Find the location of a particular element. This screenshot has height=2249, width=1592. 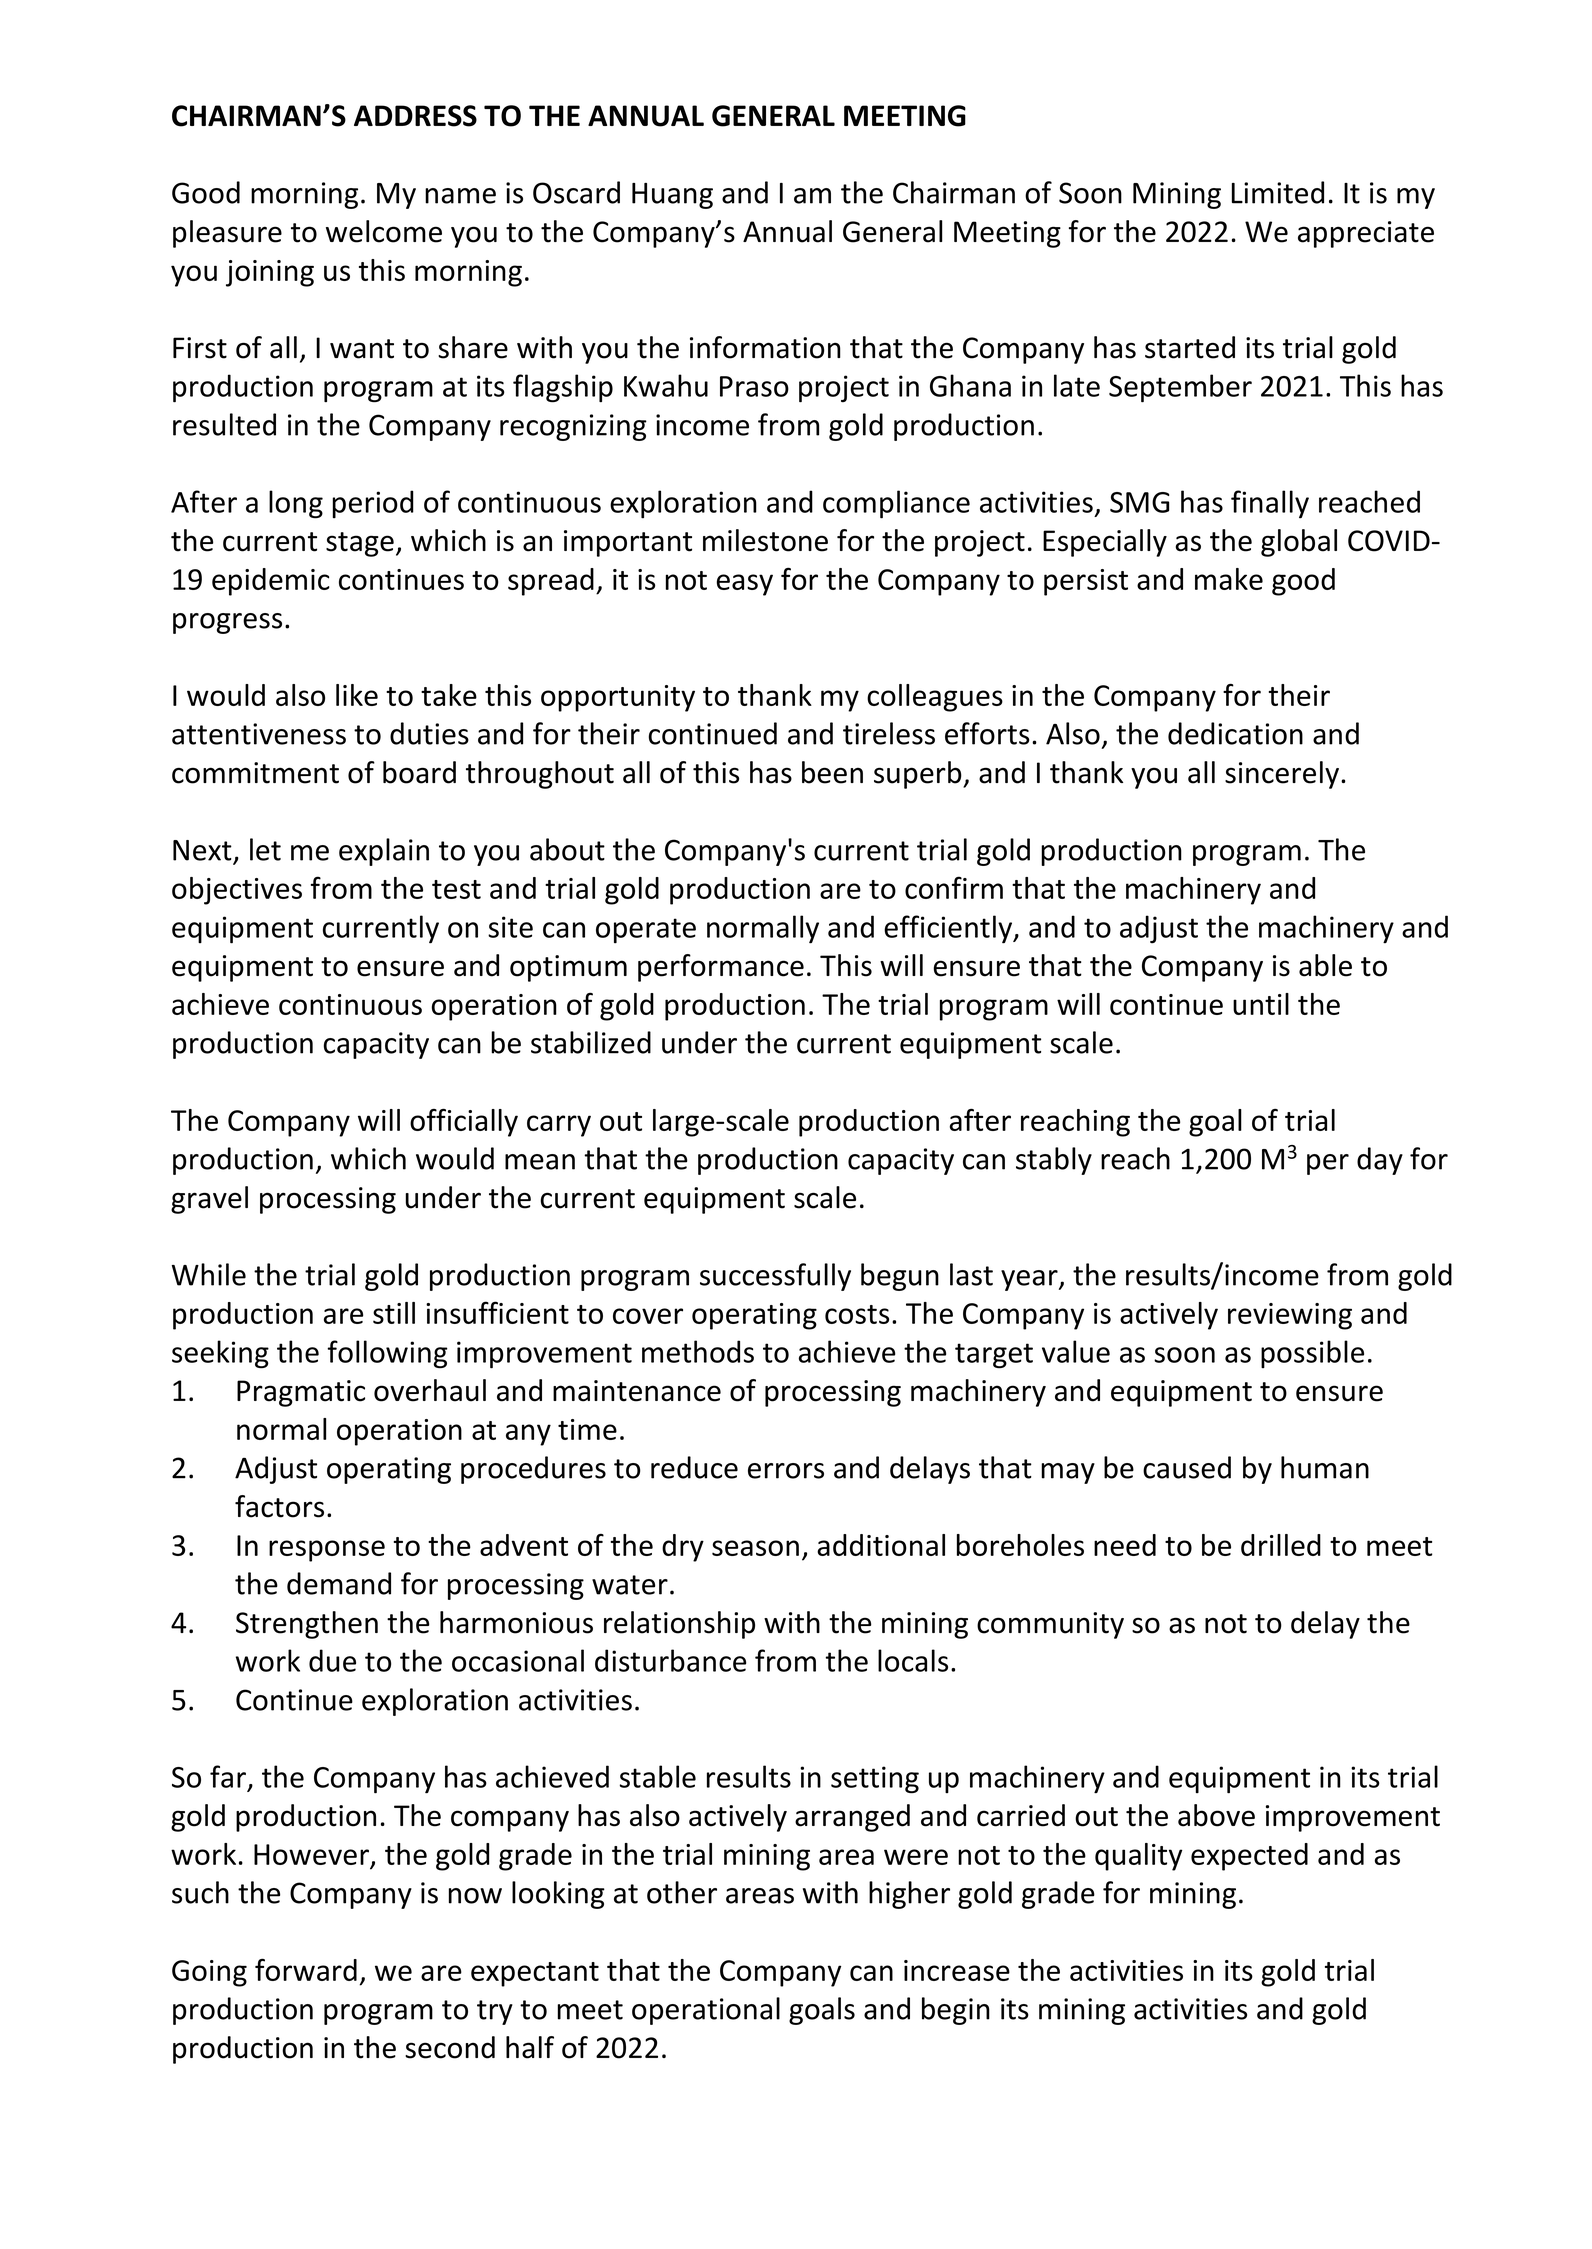

Limited is located at coordinates (1278, 192).
